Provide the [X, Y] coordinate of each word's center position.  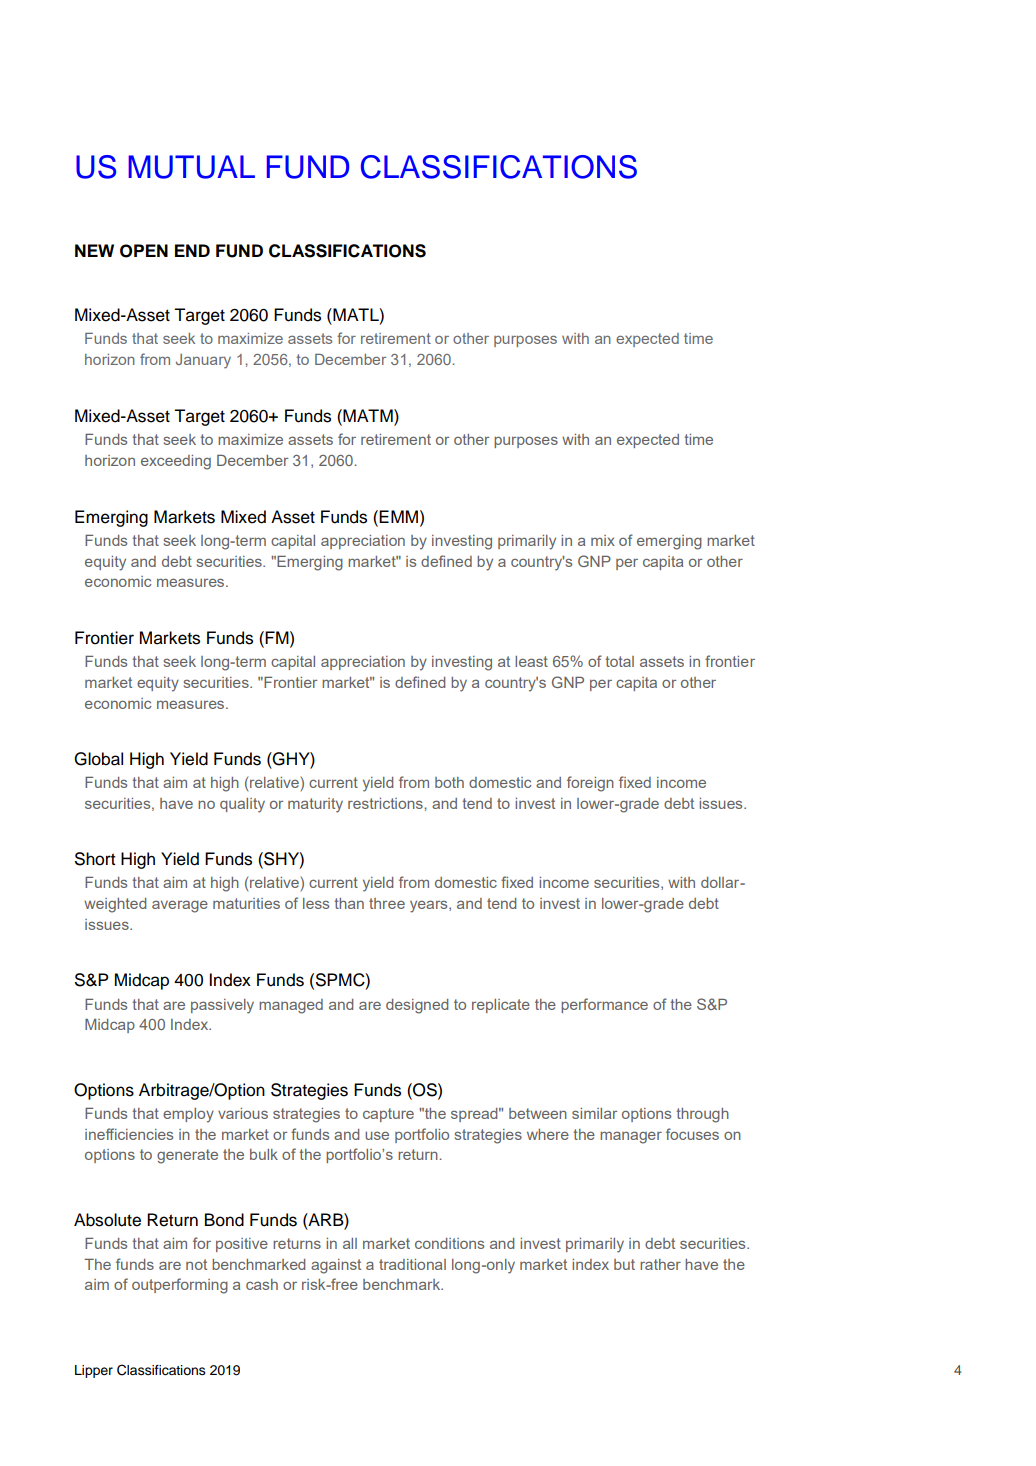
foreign [590, 784]
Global [98, 759]
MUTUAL [192, 167]
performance [604, 1005]
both [449, 782]
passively [222, 1006]
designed [417, 1006]
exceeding [176, 462]
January [203, 361]
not [196, 1264]
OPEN [144, 251]
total [619, 661]
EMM [398, 516]
